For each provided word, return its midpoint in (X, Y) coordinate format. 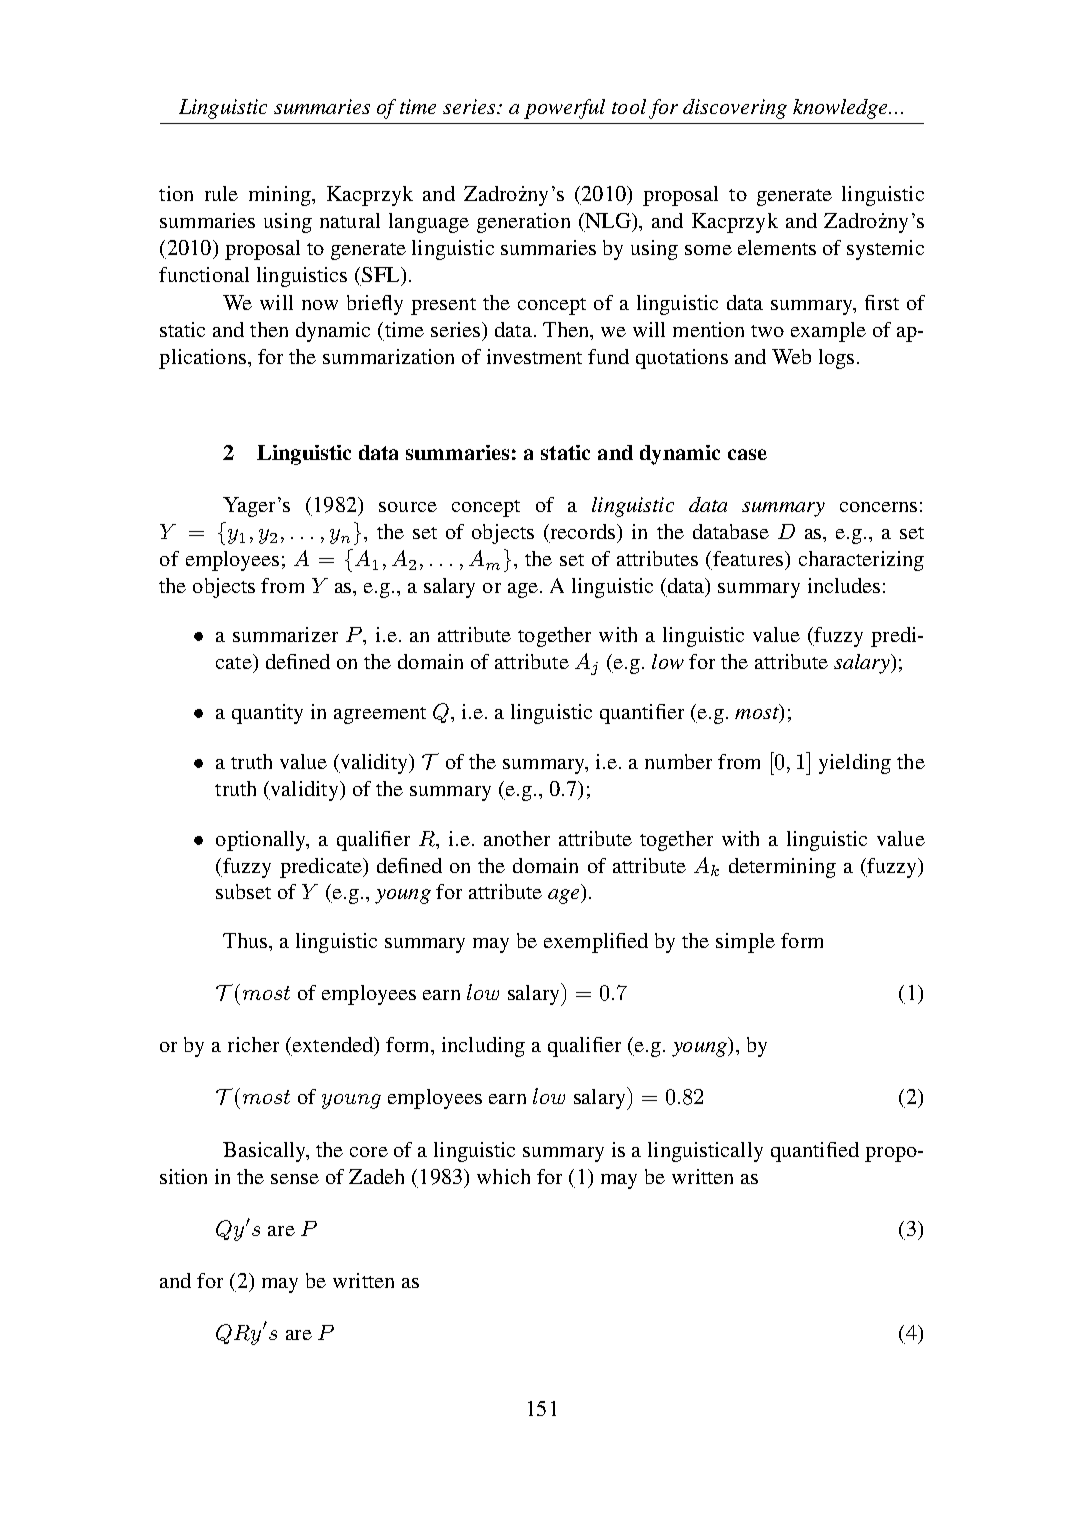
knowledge (842, 109)
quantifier (642, 714)
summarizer (285, 634)
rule (221, 193)
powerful (564, 109)
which (503, 1176)
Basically (265, 1152)
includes (844, 585)
